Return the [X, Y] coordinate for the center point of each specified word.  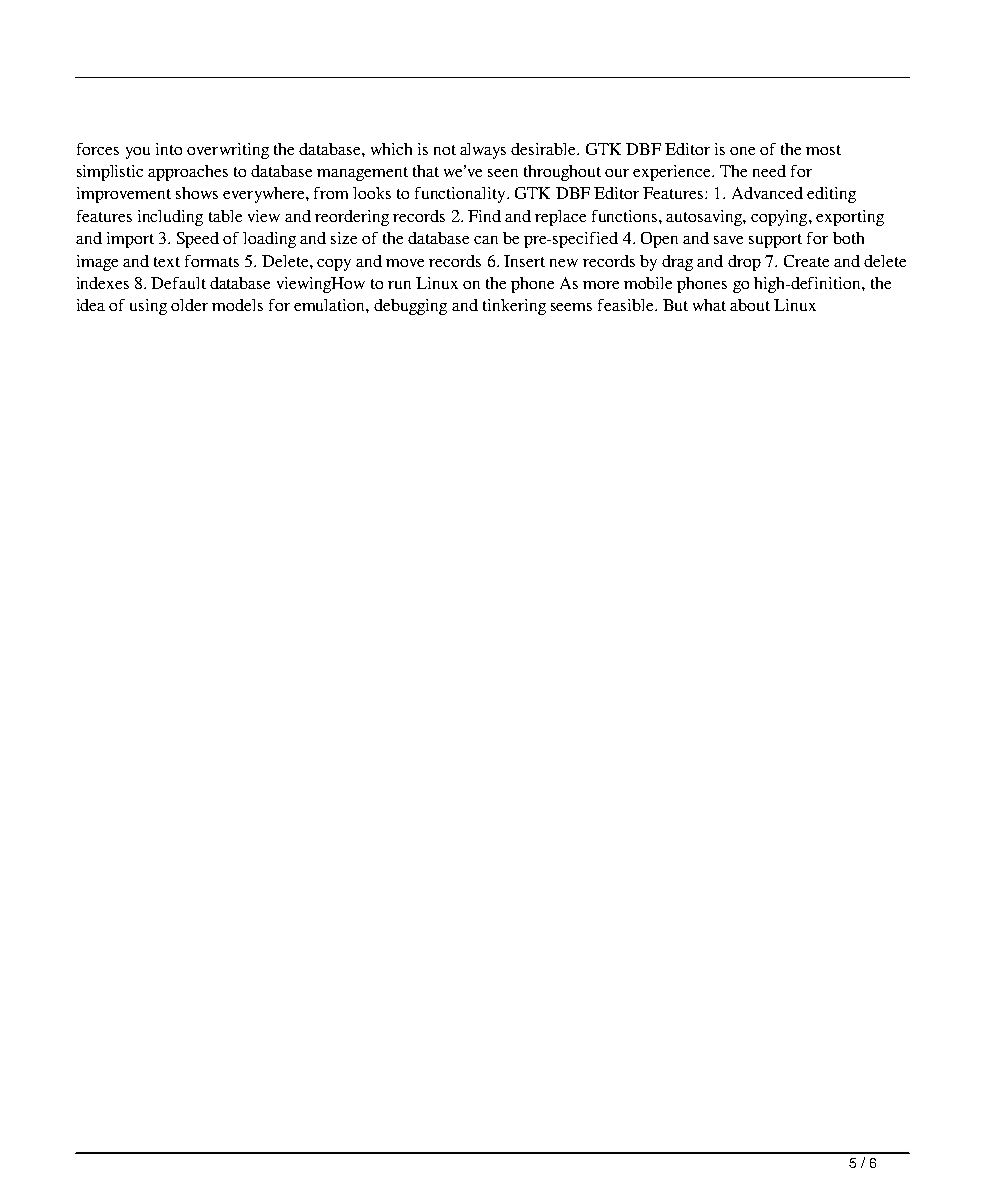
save [728, 240]
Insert [524, 261]
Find [484, 216]
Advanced [767, 193]
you [138, 153]
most [823, 150]
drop [744, 263]
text [167, 262]
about [750, 305]
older [189, 305]
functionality [461, 195]
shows [197, 193]
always [483, 151]
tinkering [514, 307]
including [170, 218]
